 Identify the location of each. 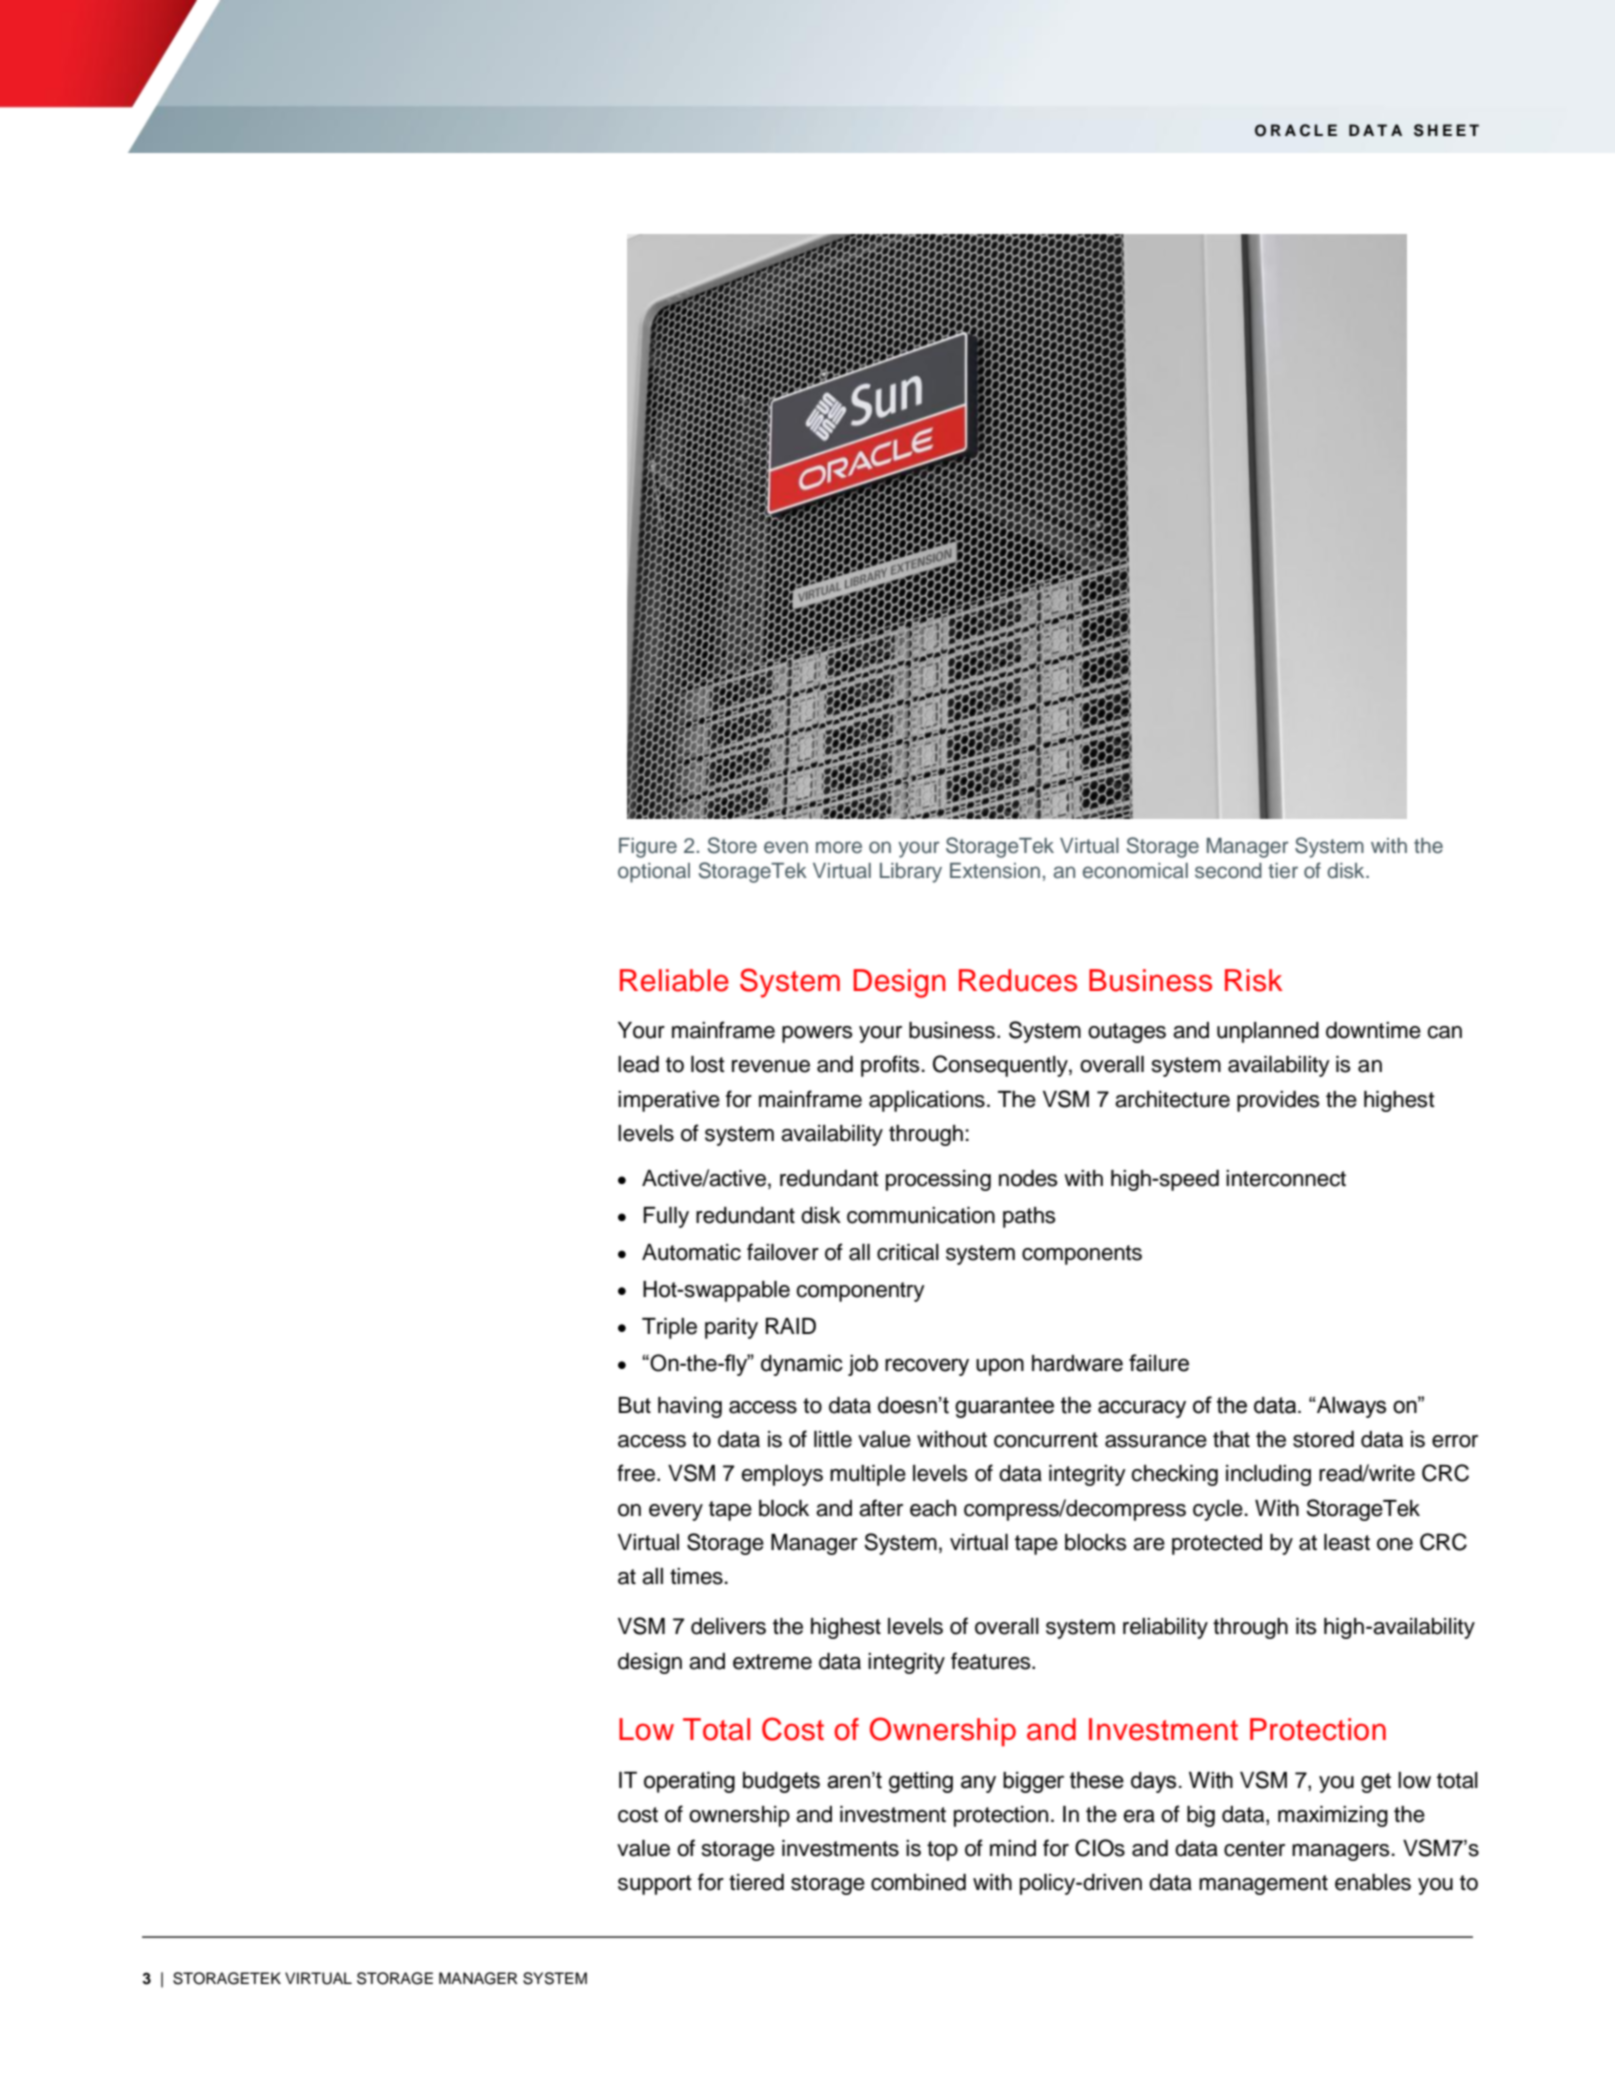
(933, 1508).
